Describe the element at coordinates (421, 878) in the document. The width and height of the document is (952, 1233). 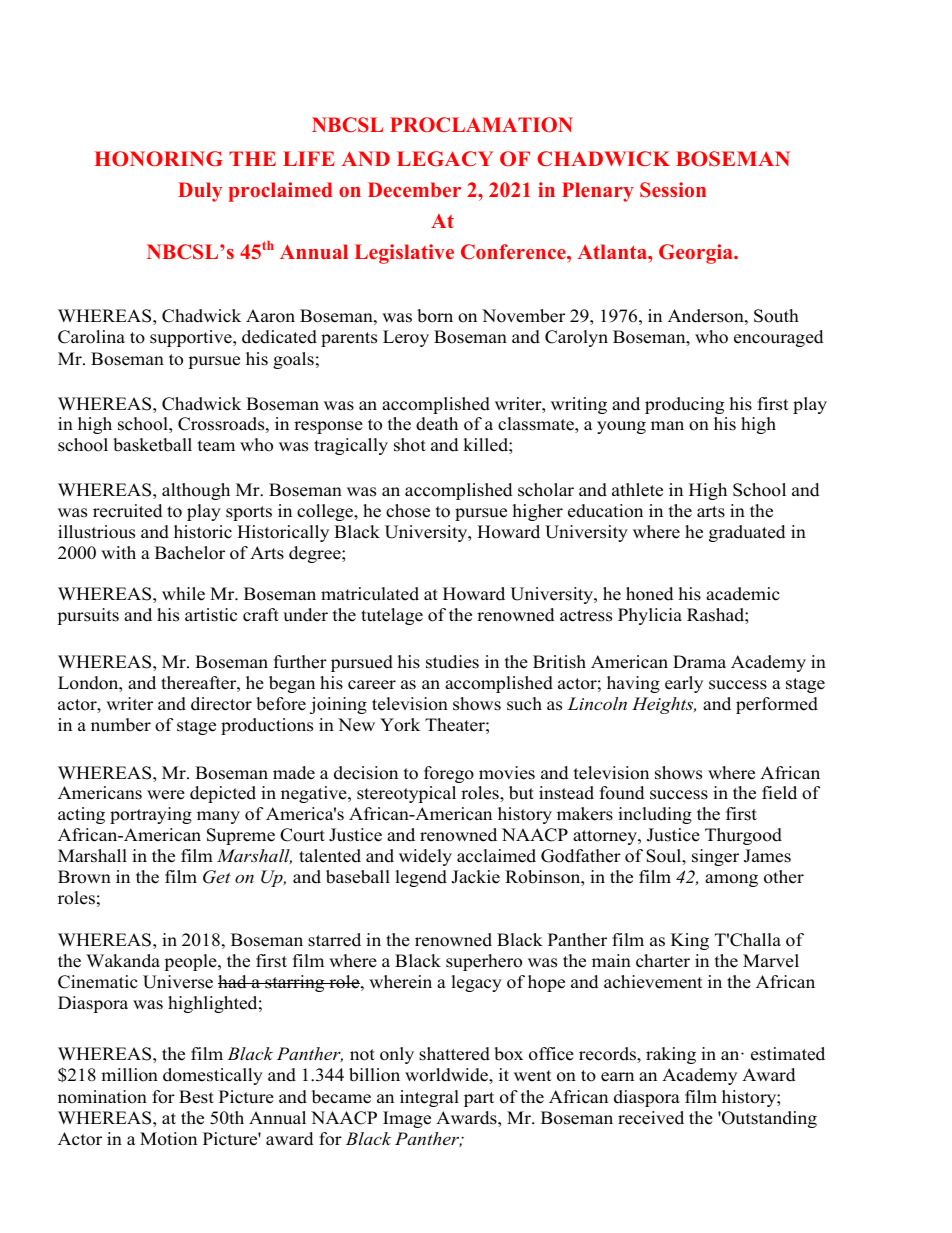
I see `legend` at that location.
